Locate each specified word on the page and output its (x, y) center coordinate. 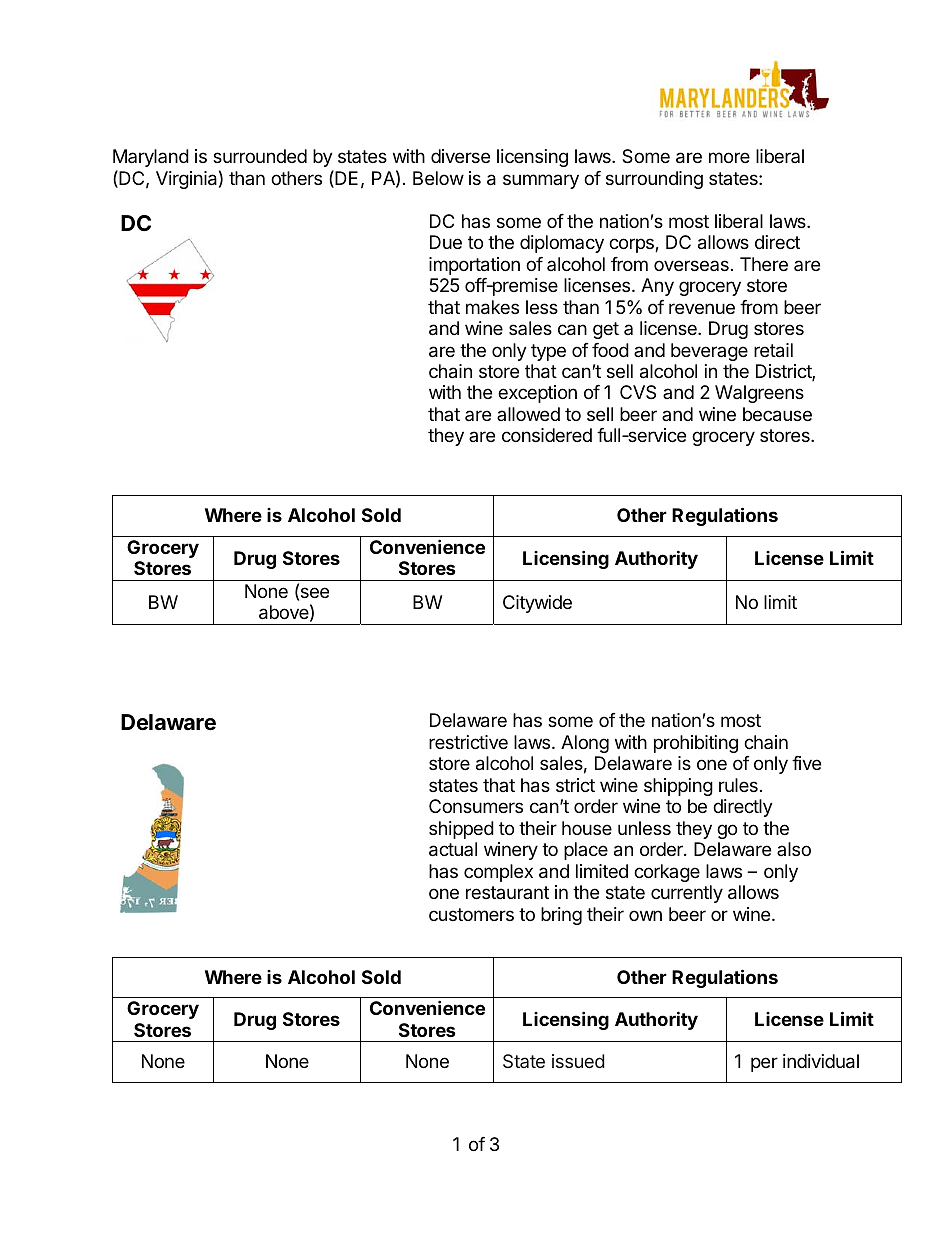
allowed (528, 414)
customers (471, 914)
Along (585, 744)
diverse (460, 156)
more (729, 157)
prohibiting (696, 744)
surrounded (260, 156)
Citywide (537, 604)
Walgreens (759, 394)
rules (738, 785)
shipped (461, 830)
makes (492, 307)
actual (453, 849)
